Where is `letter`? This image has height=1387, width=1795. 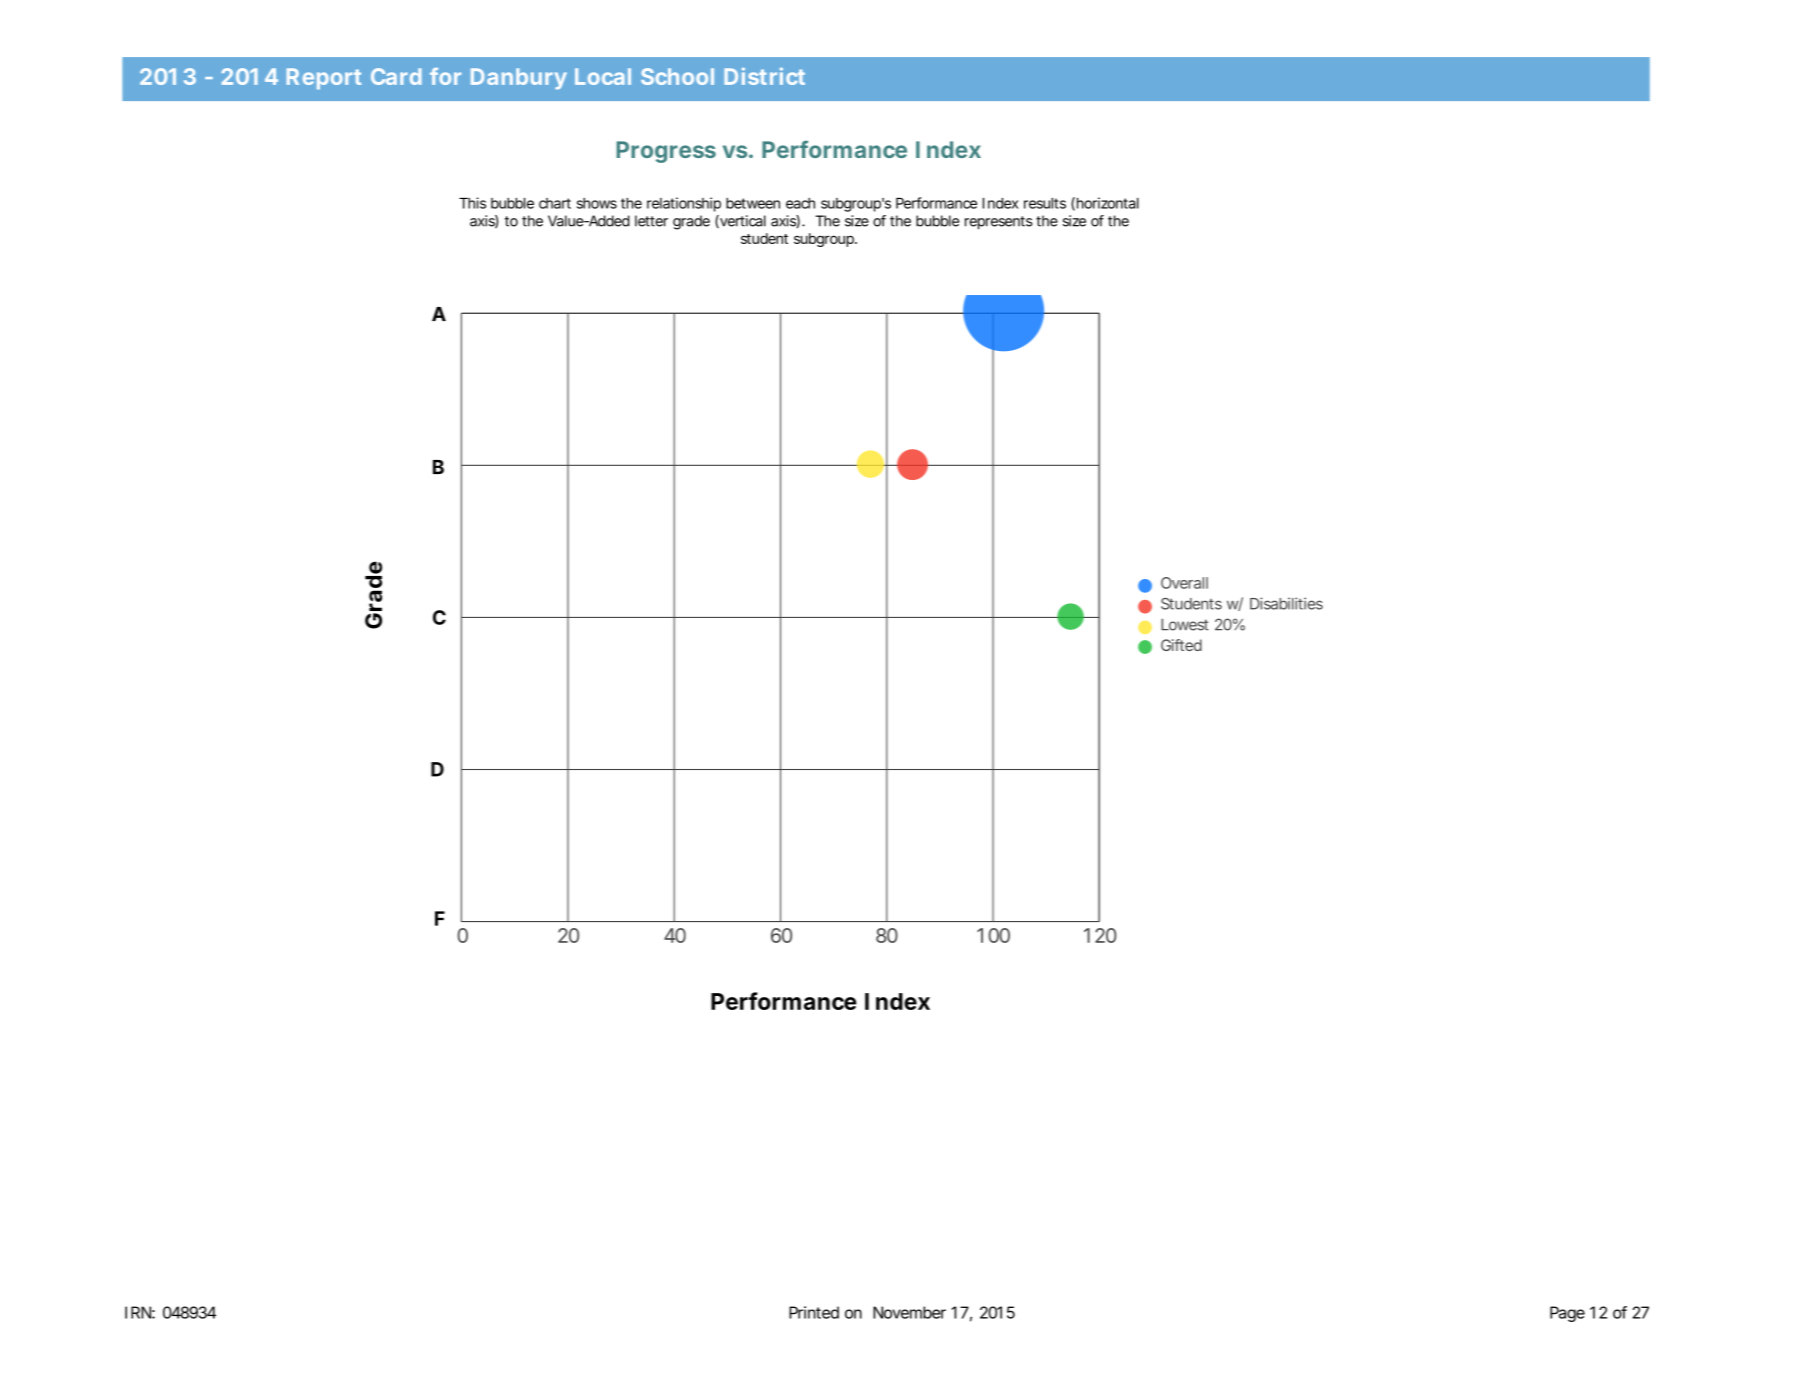
letter is located at coordinates (651, 221).
